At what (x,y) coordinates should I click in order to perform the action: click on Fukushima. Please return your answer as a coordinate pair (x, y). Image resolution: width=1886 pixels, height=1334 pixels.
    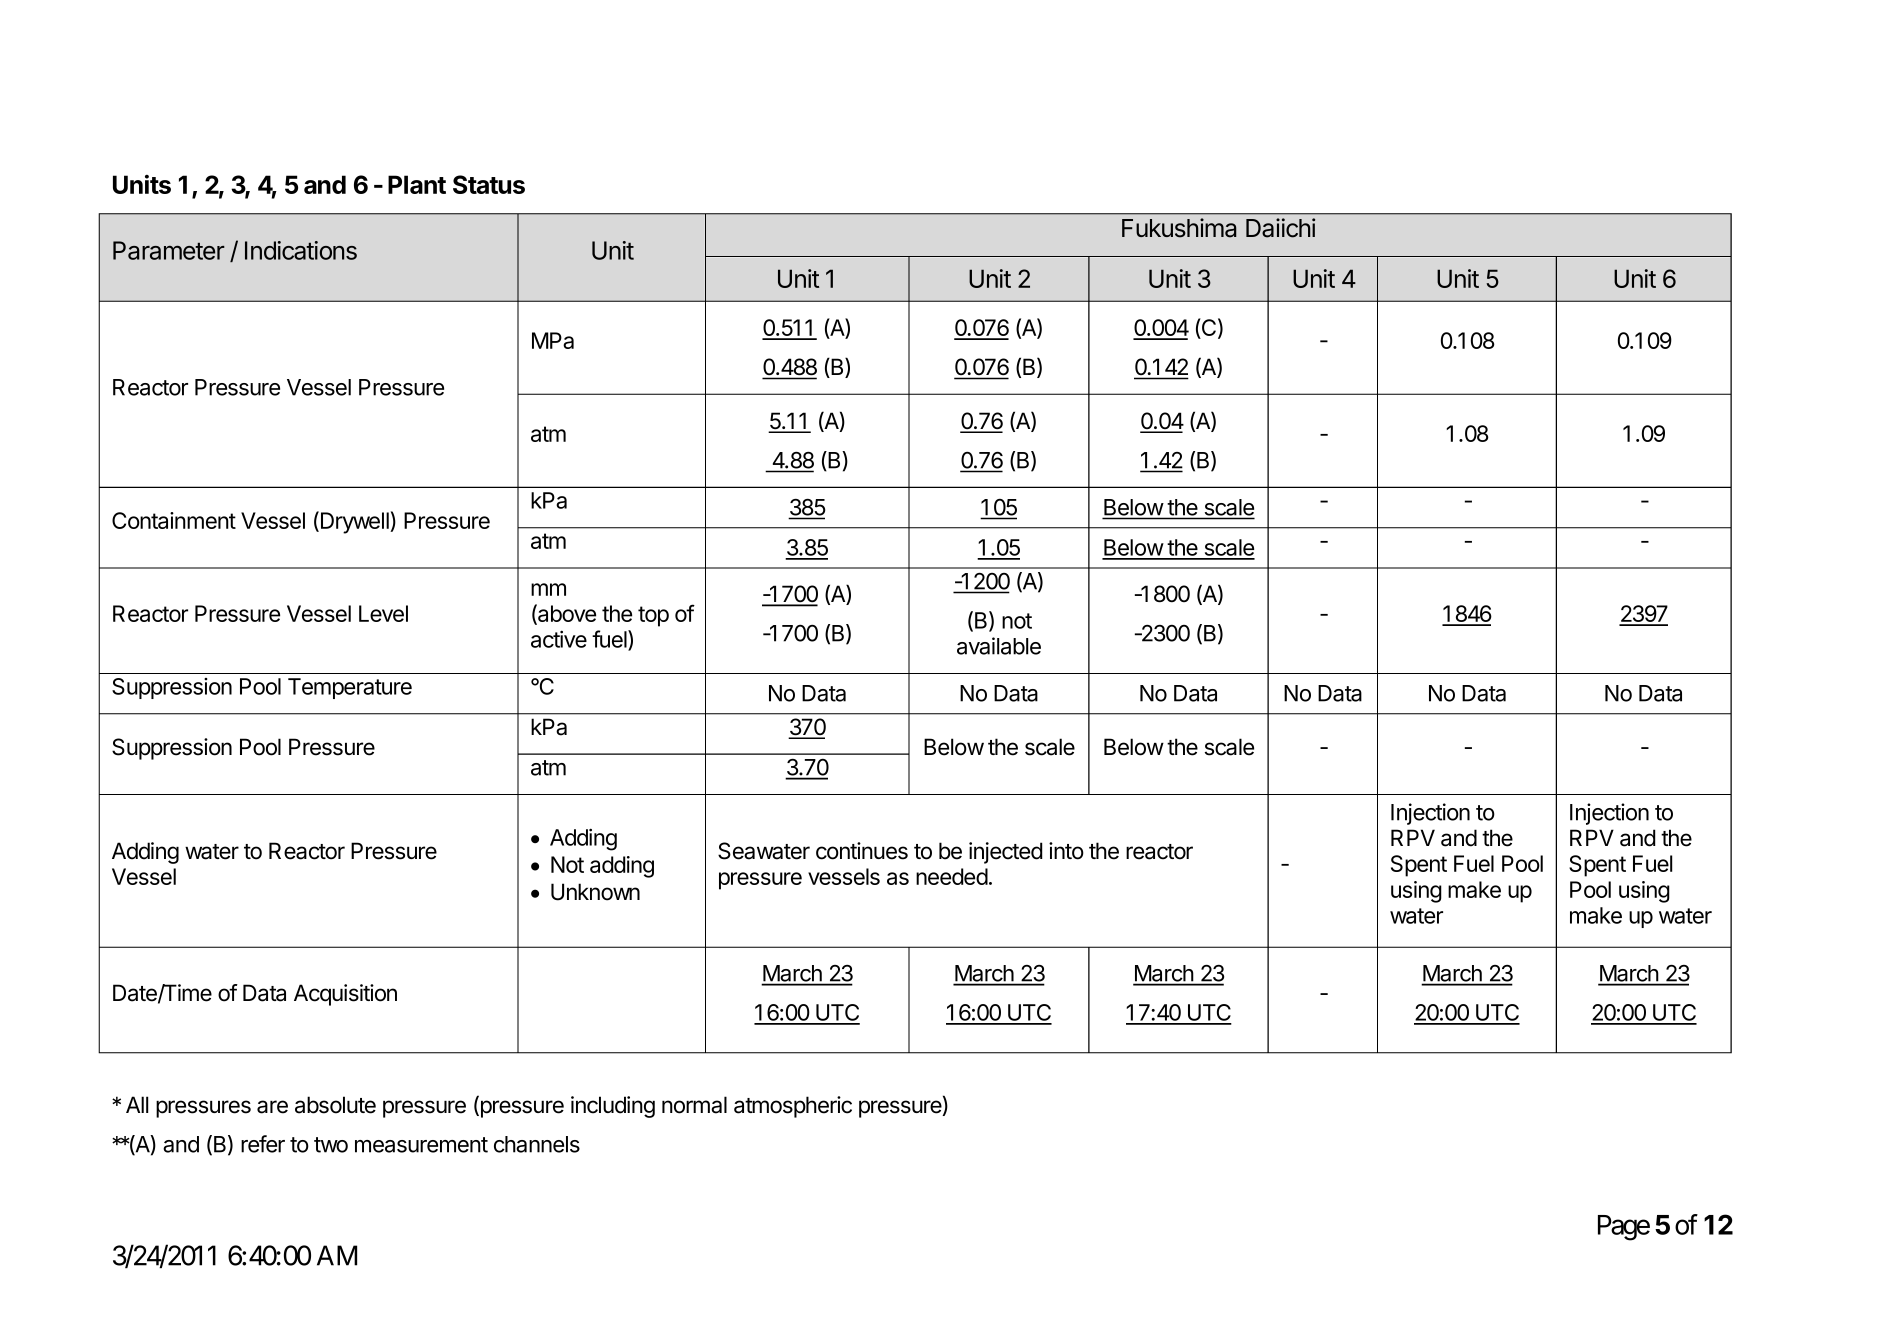
    Looking at the image, I should click on (1179, 228).
